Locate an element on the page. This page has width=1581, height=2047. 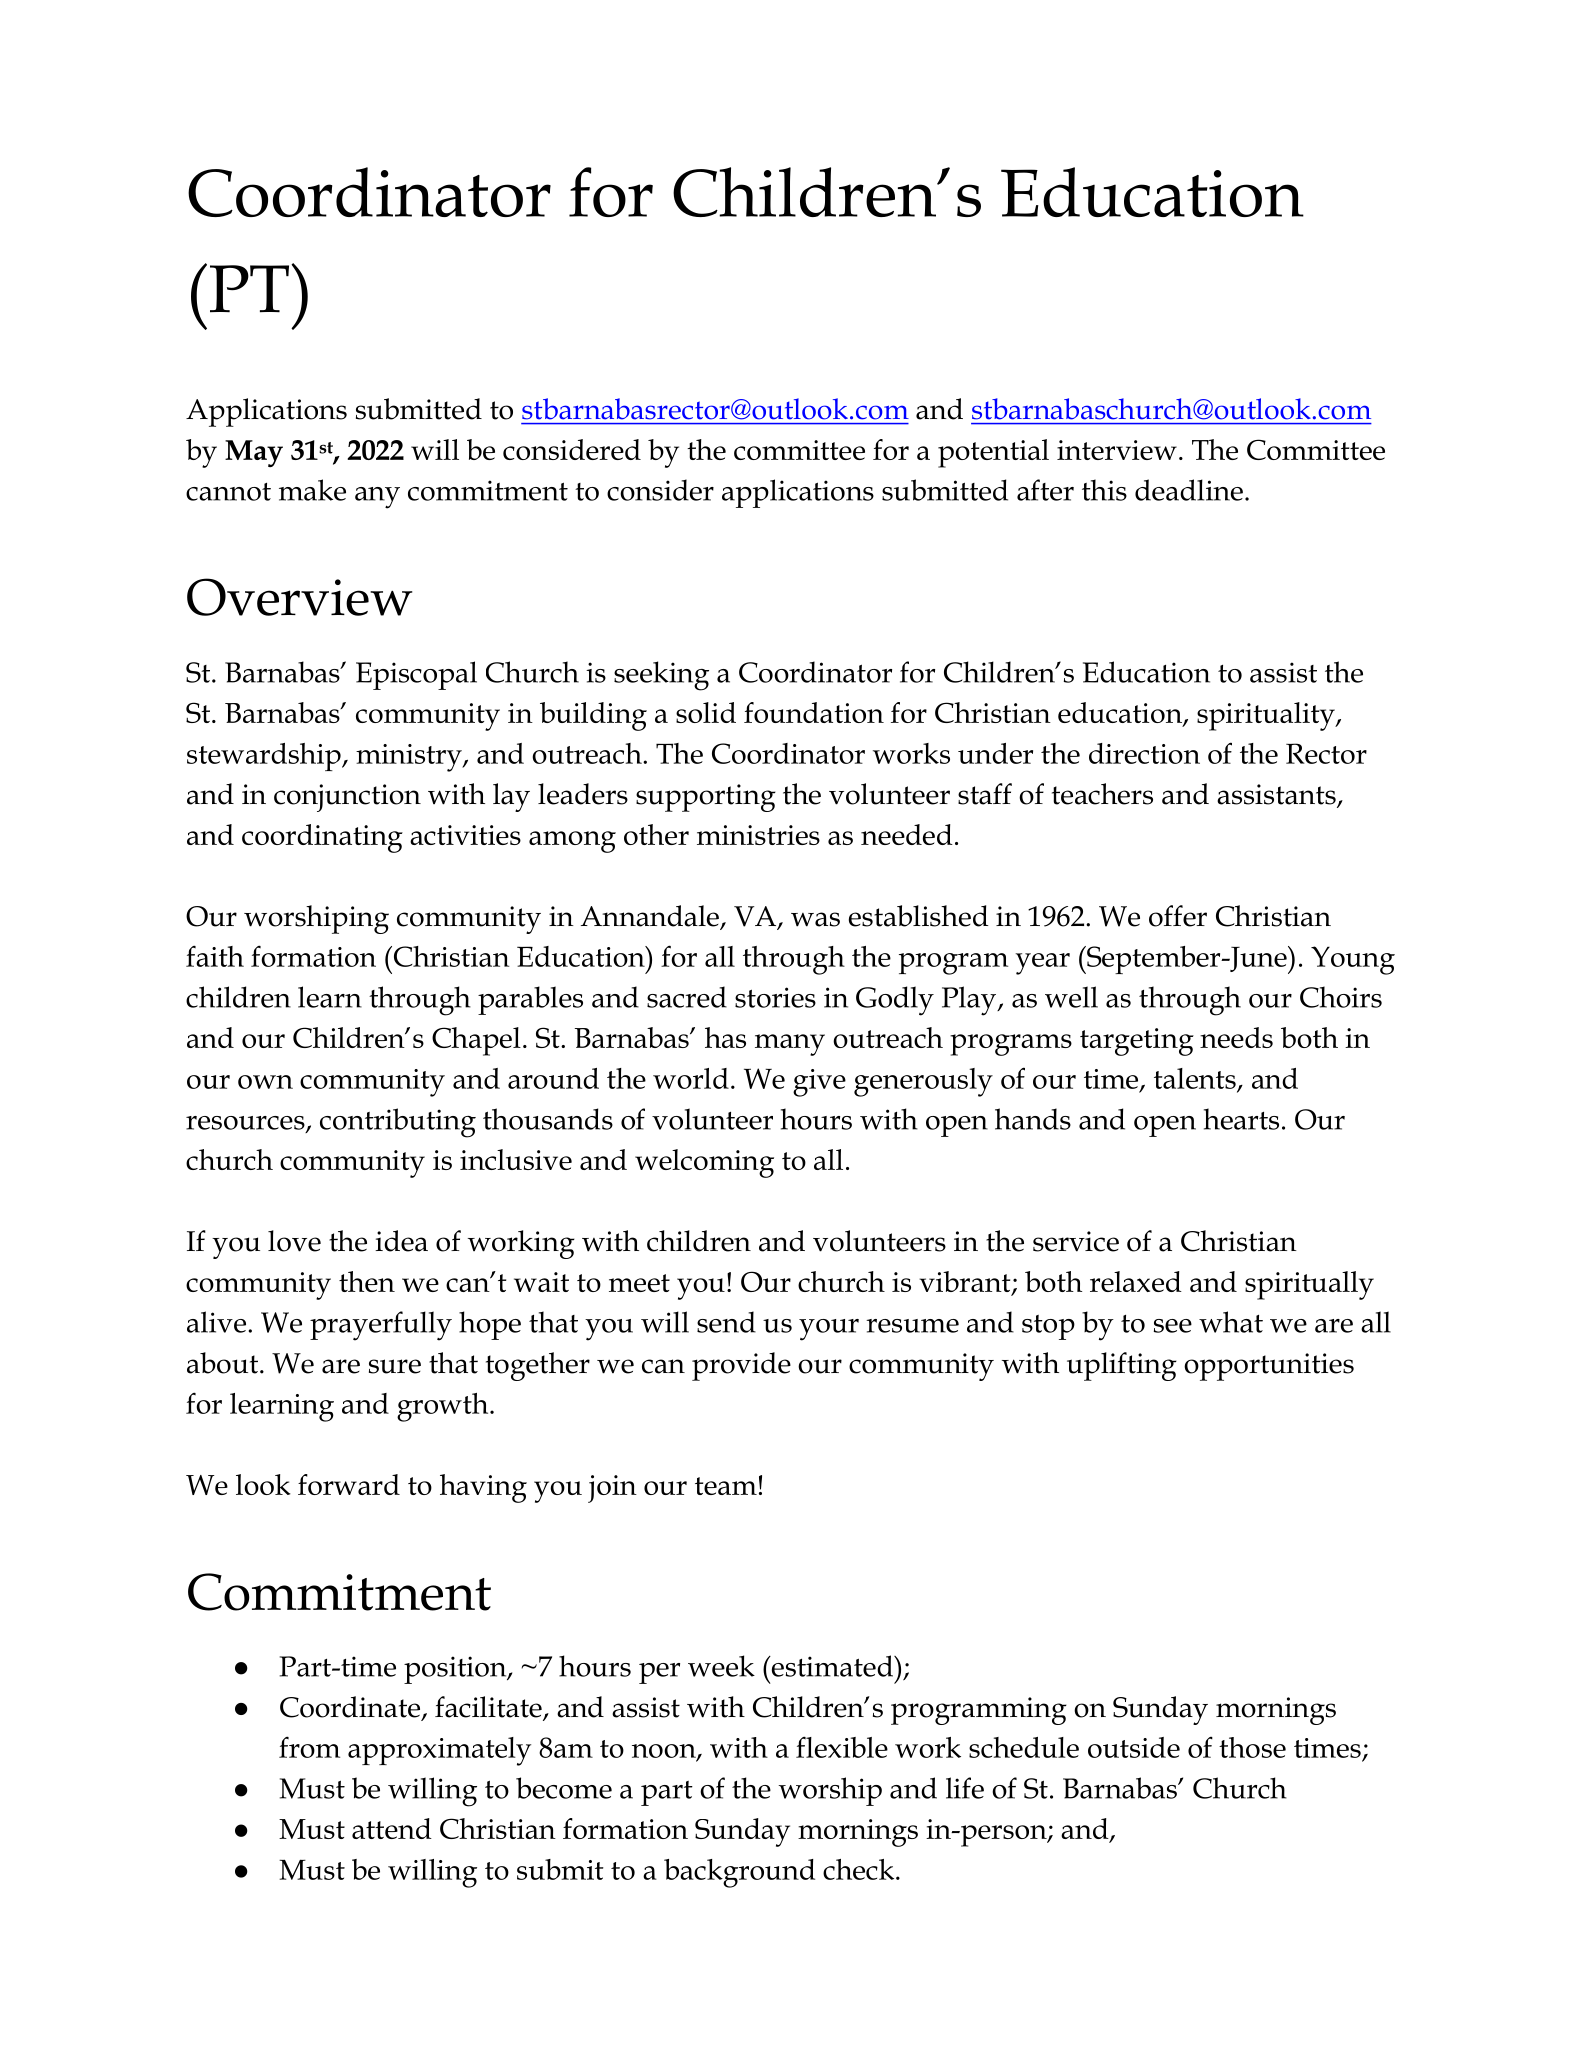
hearts is located at coordinates (1241, 1119).
